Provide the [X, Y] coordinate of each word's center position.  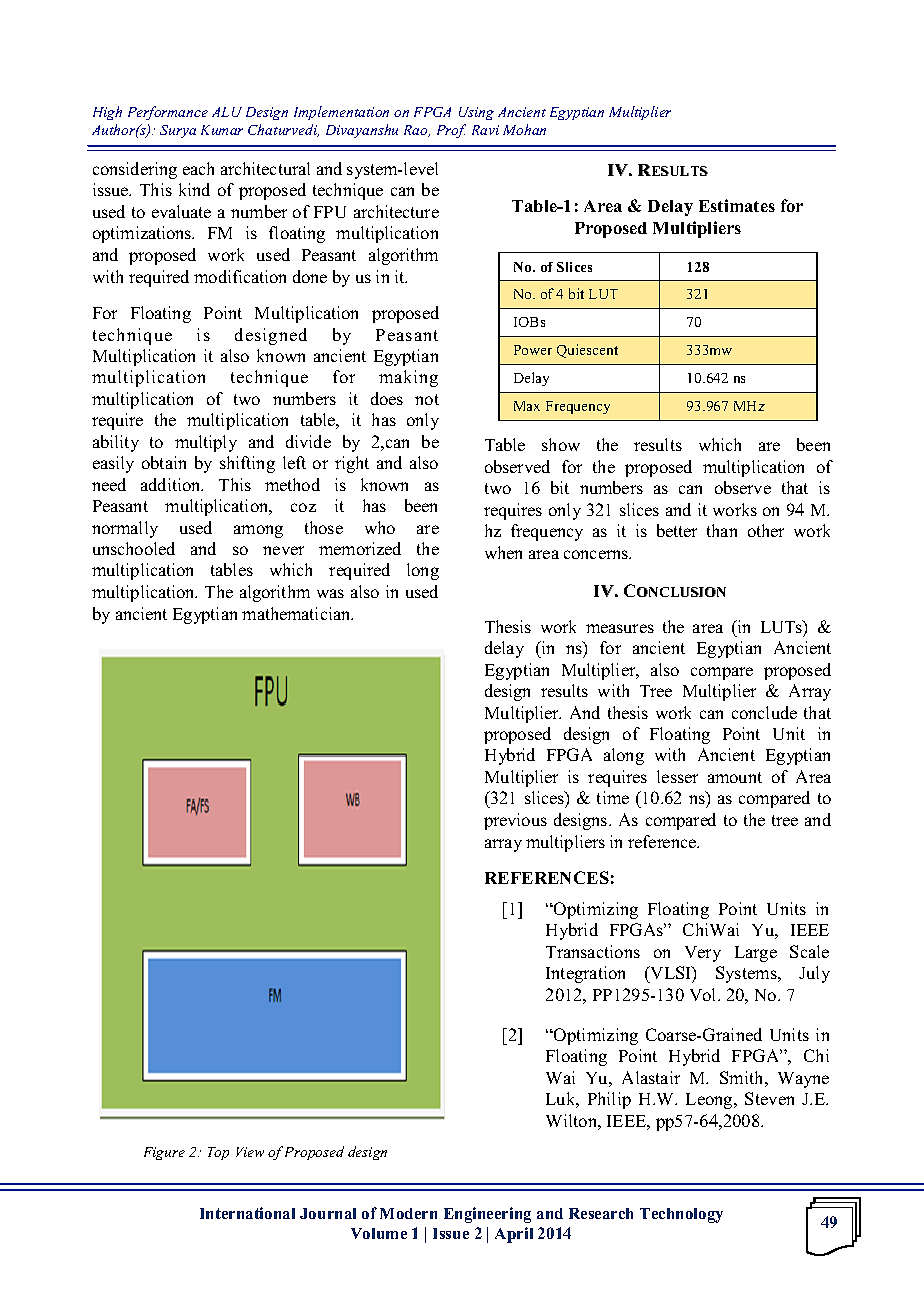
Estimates [737, 205]
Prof [451, 131]
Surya [178, 131]
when [503, 552]
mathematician [297, 613]
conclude [764, 712]
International [247, 1213]
